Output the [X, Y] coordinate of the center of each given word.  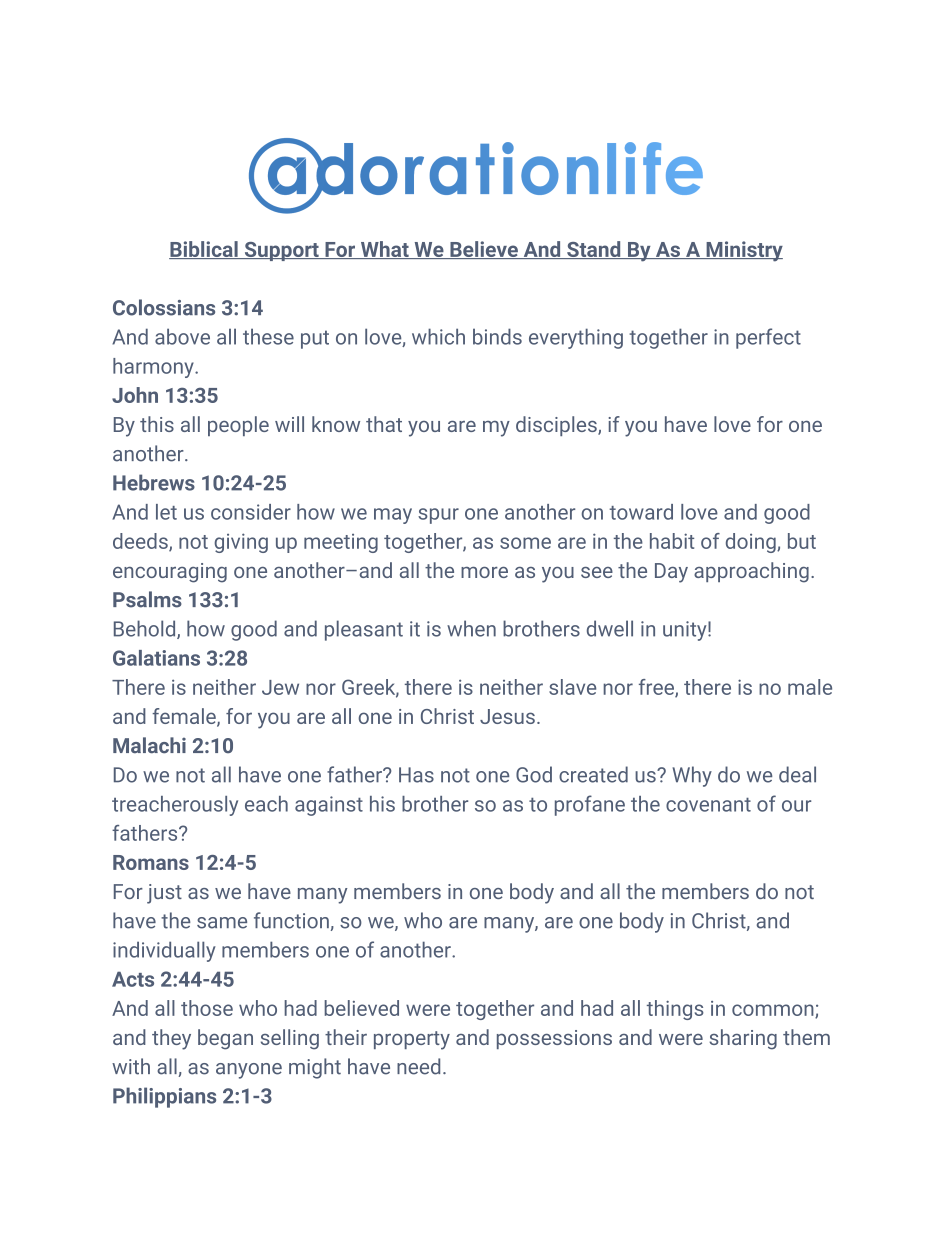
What [384, 250]
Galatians [156, 658]
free [657, 688]
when [471, 628]
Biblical [204, 250]
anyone [249, 1071]
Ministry [743, 251]
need [418, 1066]
